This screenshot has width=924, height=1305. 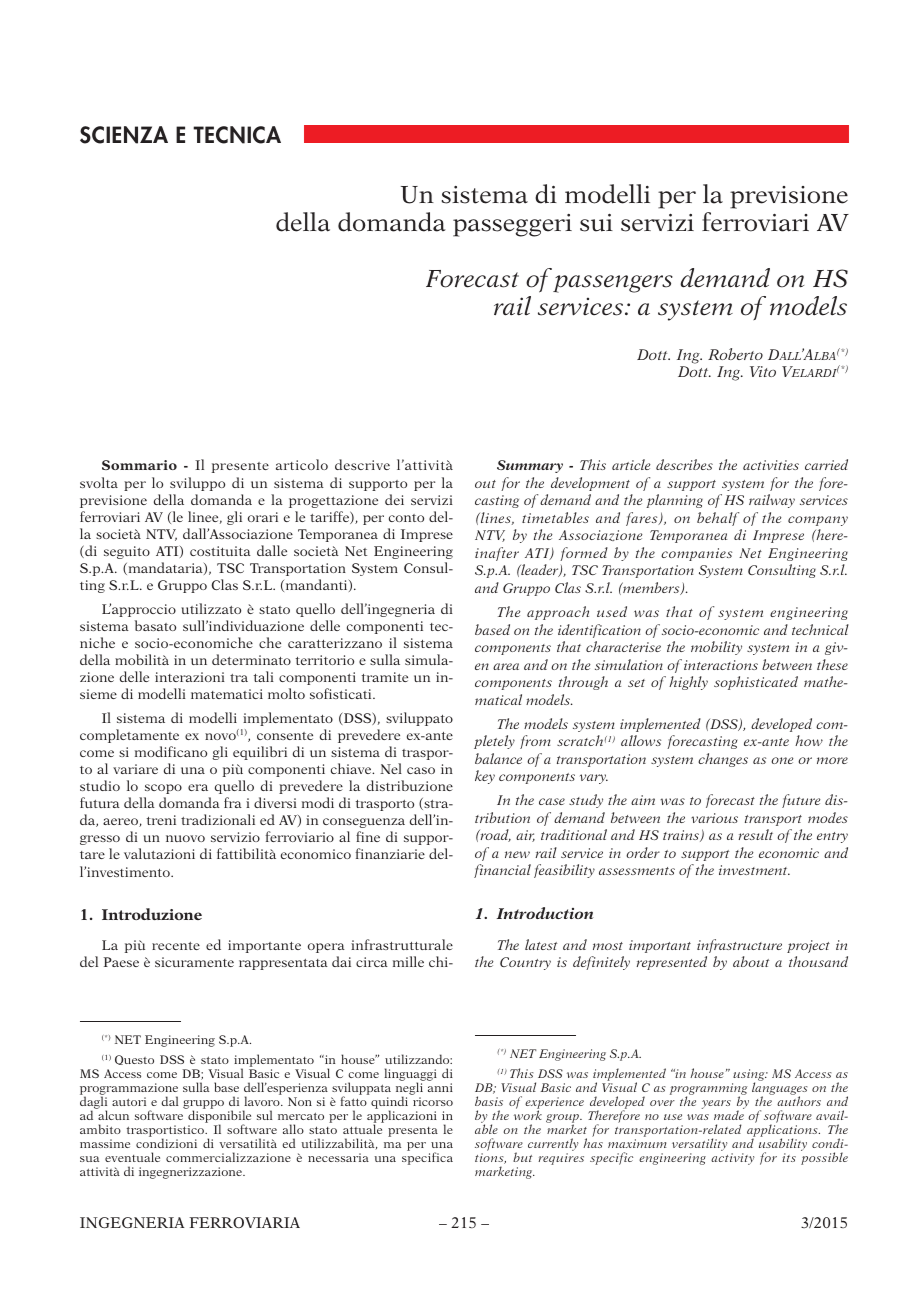 What do you see at coordinates (176, 946) in the screenshot?
I see `recente` at bounding box center [176, 946].
